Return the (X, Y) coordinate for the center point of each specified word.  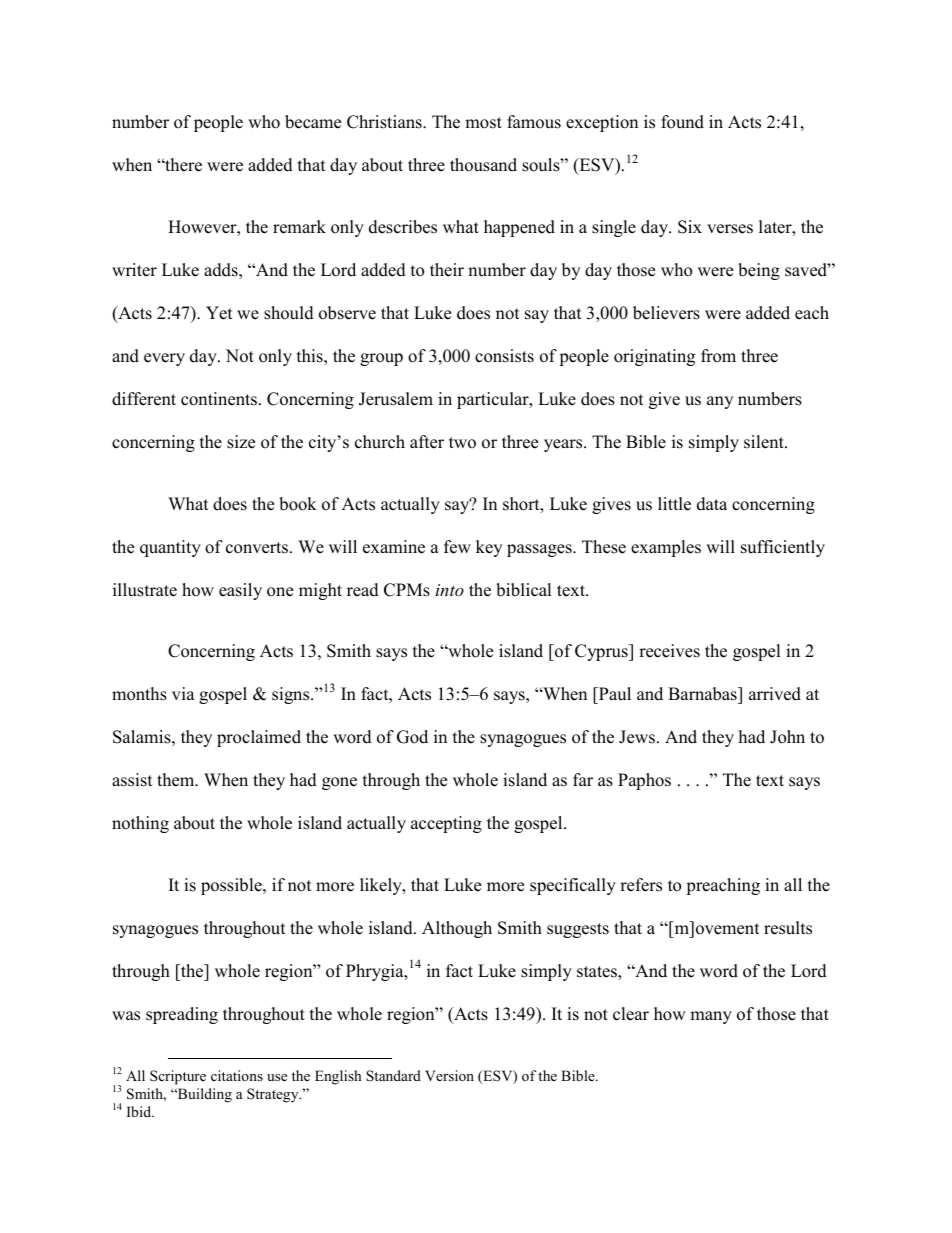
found (682, 122)
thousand (483, 165)
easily (240, 591)
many (711, 1017)
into (450, 590)
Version (449, 1075)
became (313, 122)
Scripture (178, 1077)
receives (669, 651)
